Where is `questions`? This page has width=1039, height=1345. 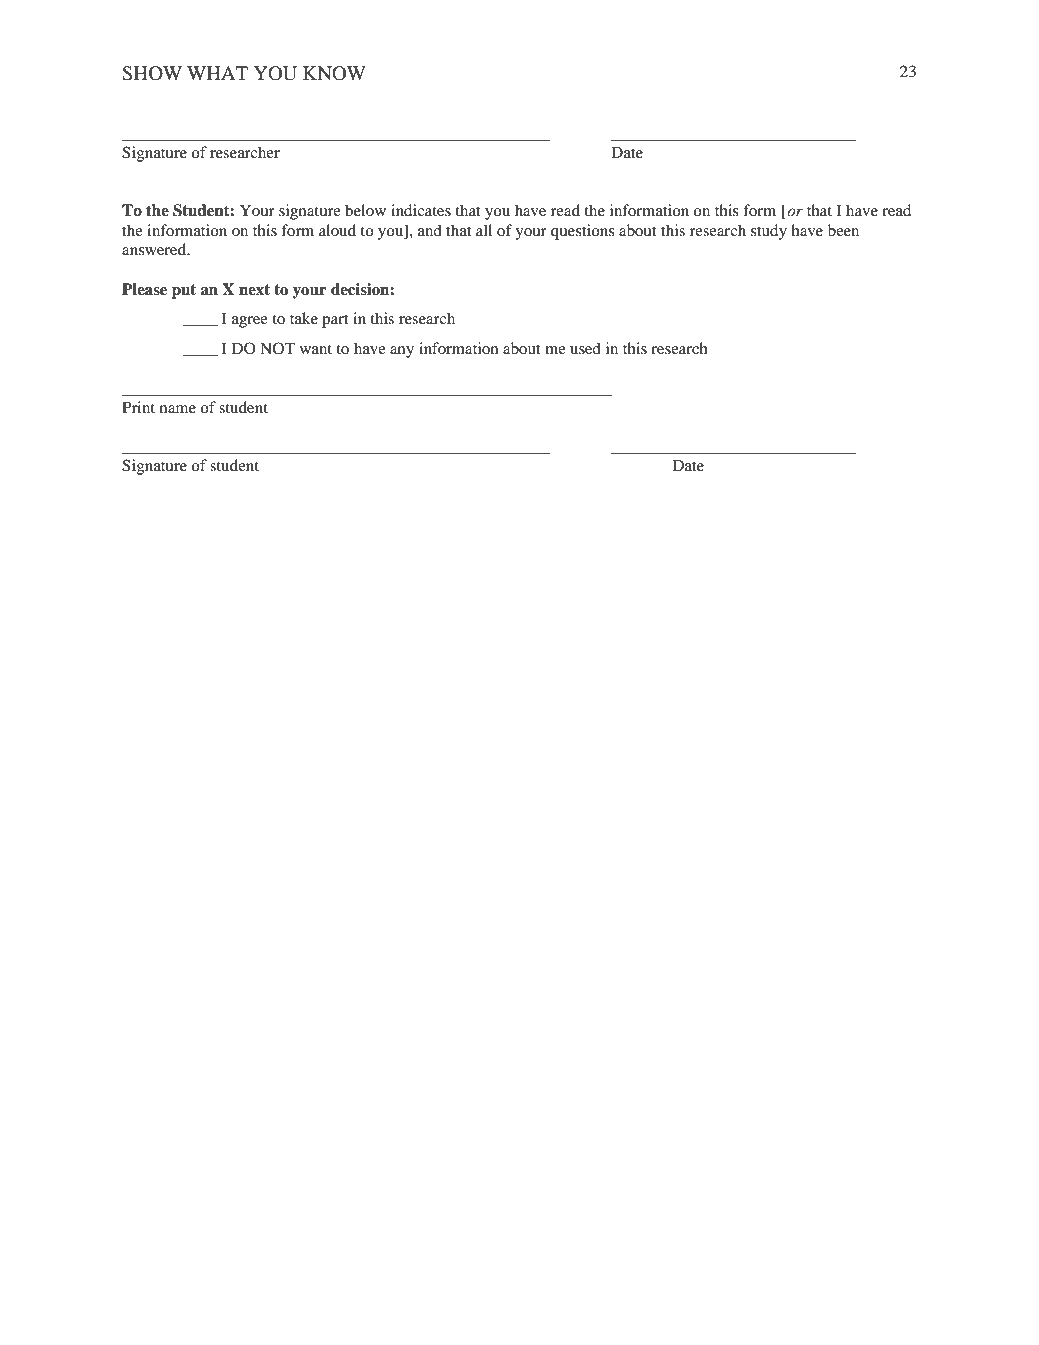
questions is located at coordinates (583, 232).
